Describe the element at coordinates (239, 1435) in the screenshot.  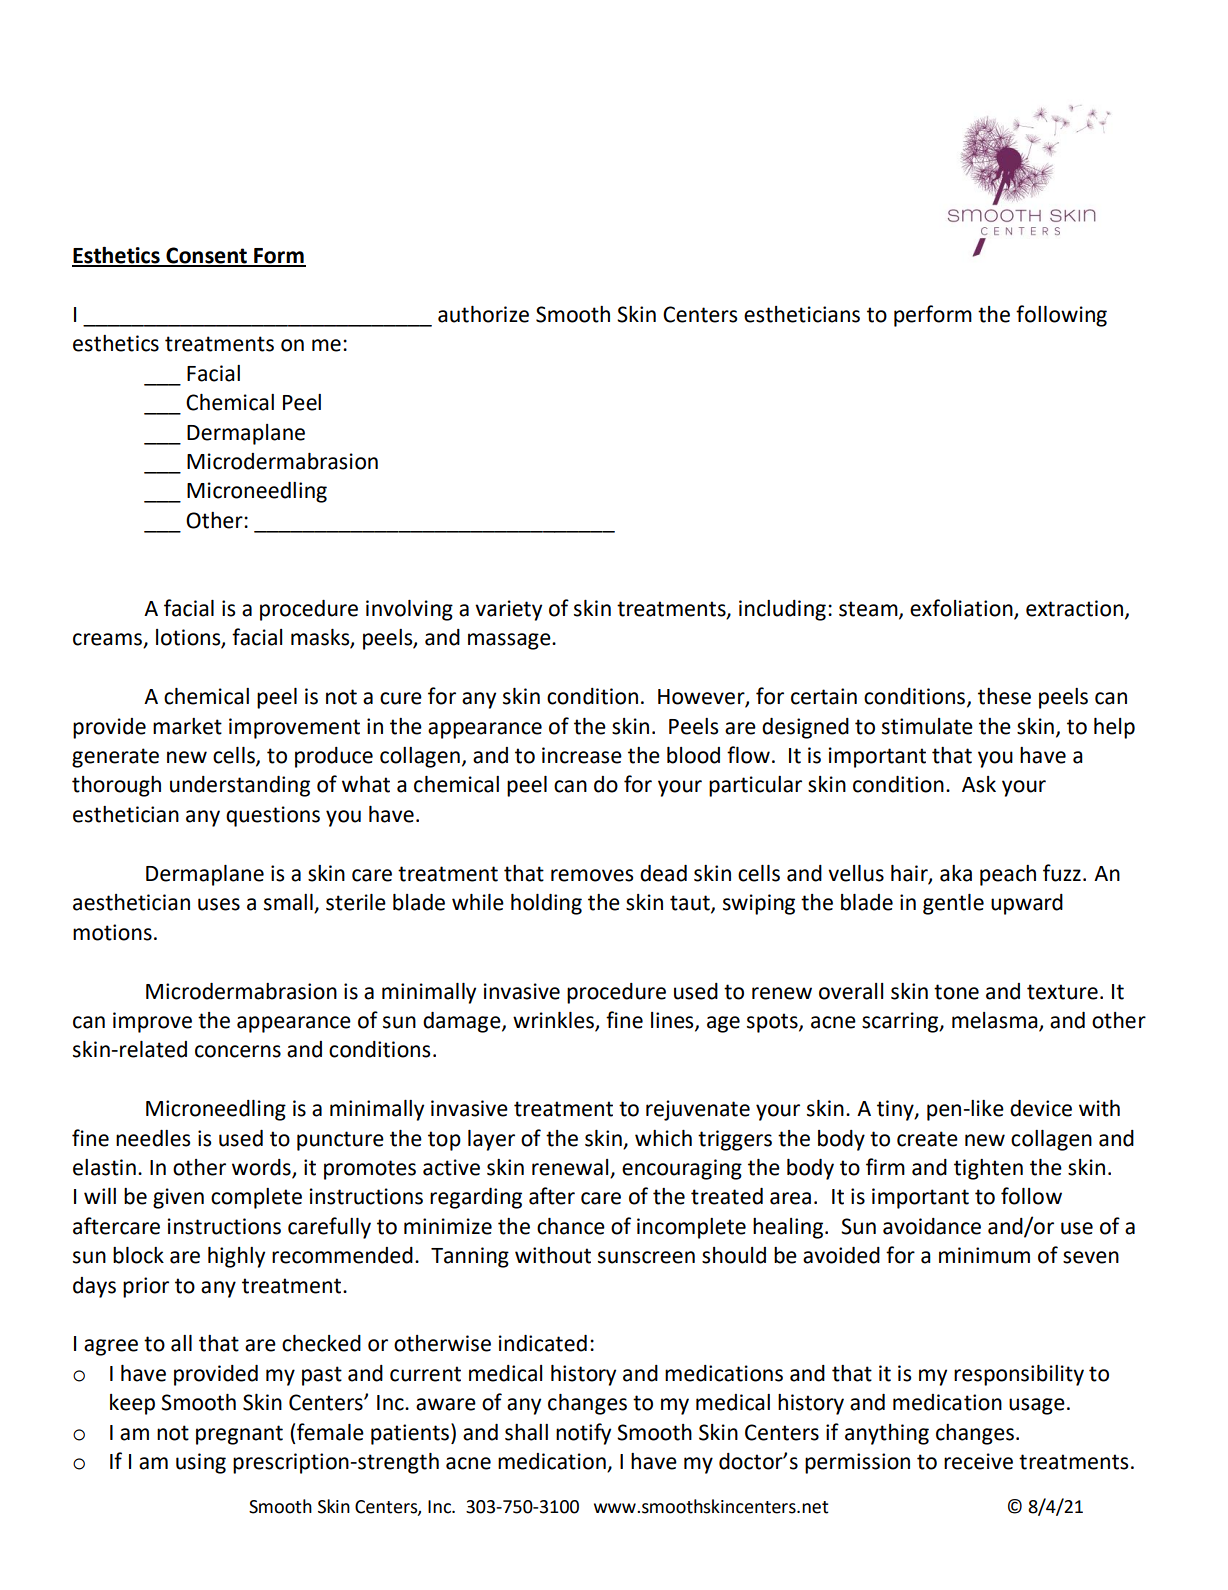
I see `pregnant` at that location.
